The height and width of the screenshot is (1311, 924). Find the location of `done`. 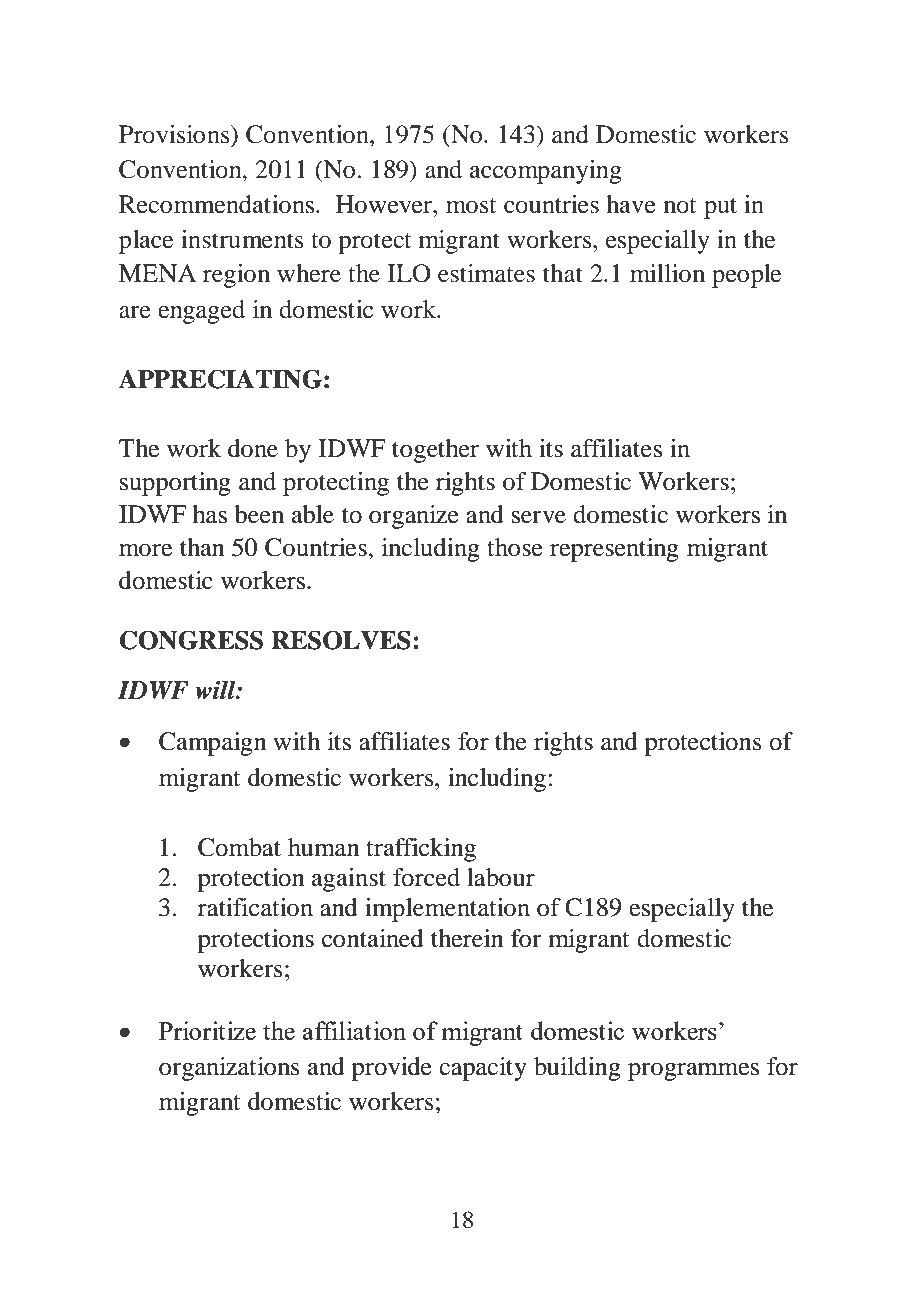

done is located at coordinates (253, 448).
